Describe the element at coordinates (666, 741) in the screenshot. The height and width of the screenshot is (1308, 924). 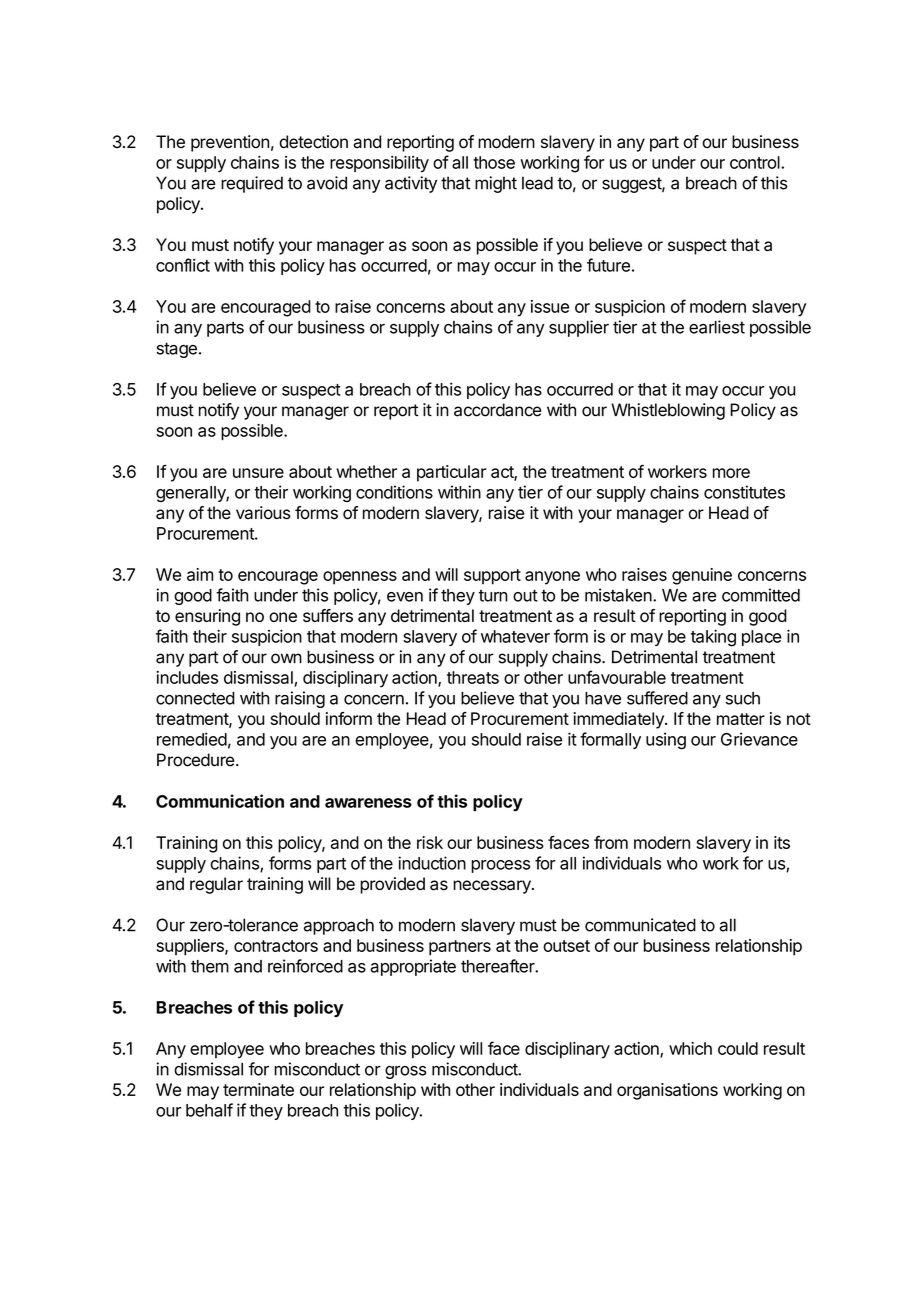
I see `using` at that location.
